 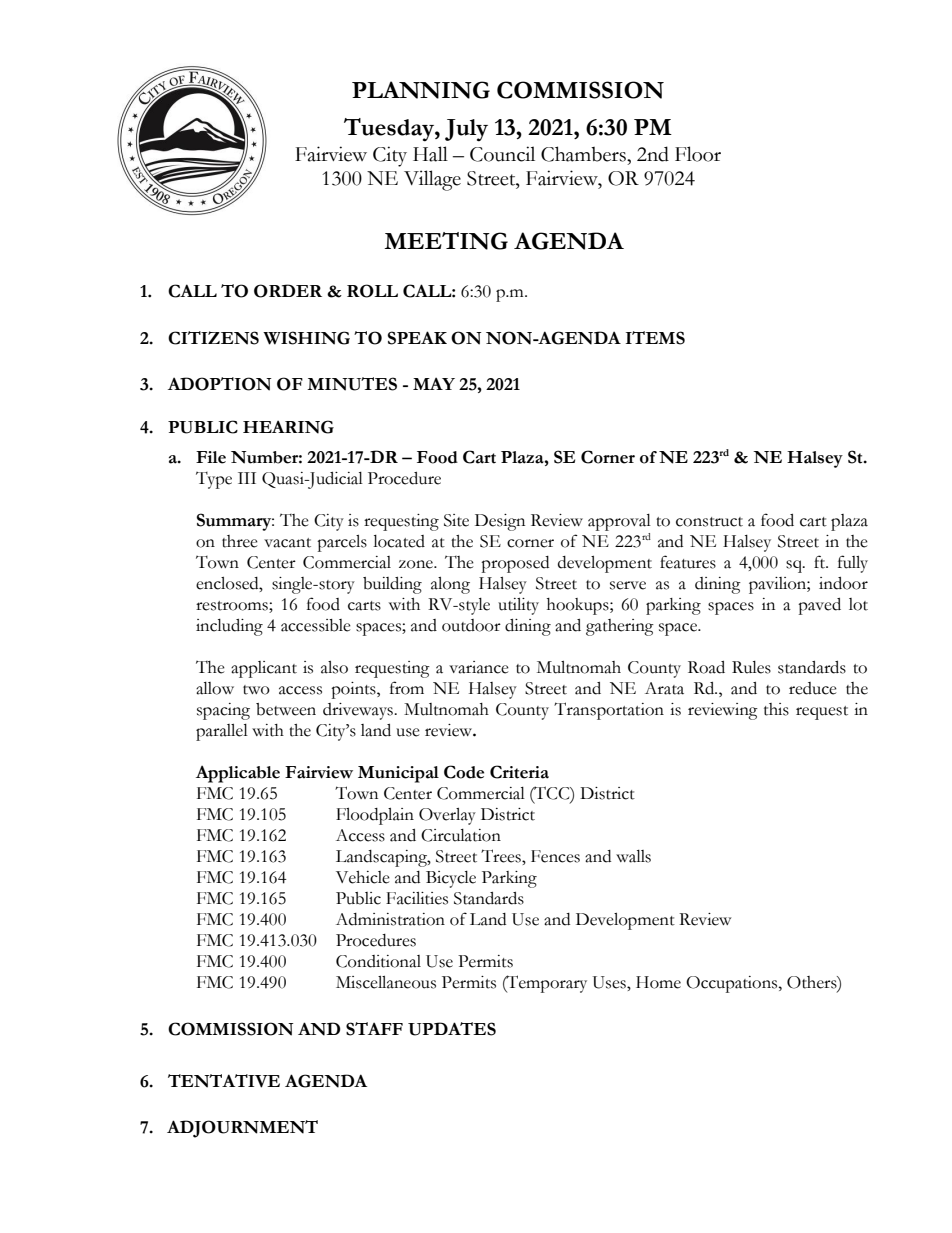 I want to click on Floor, so click(x=698, y=154).
